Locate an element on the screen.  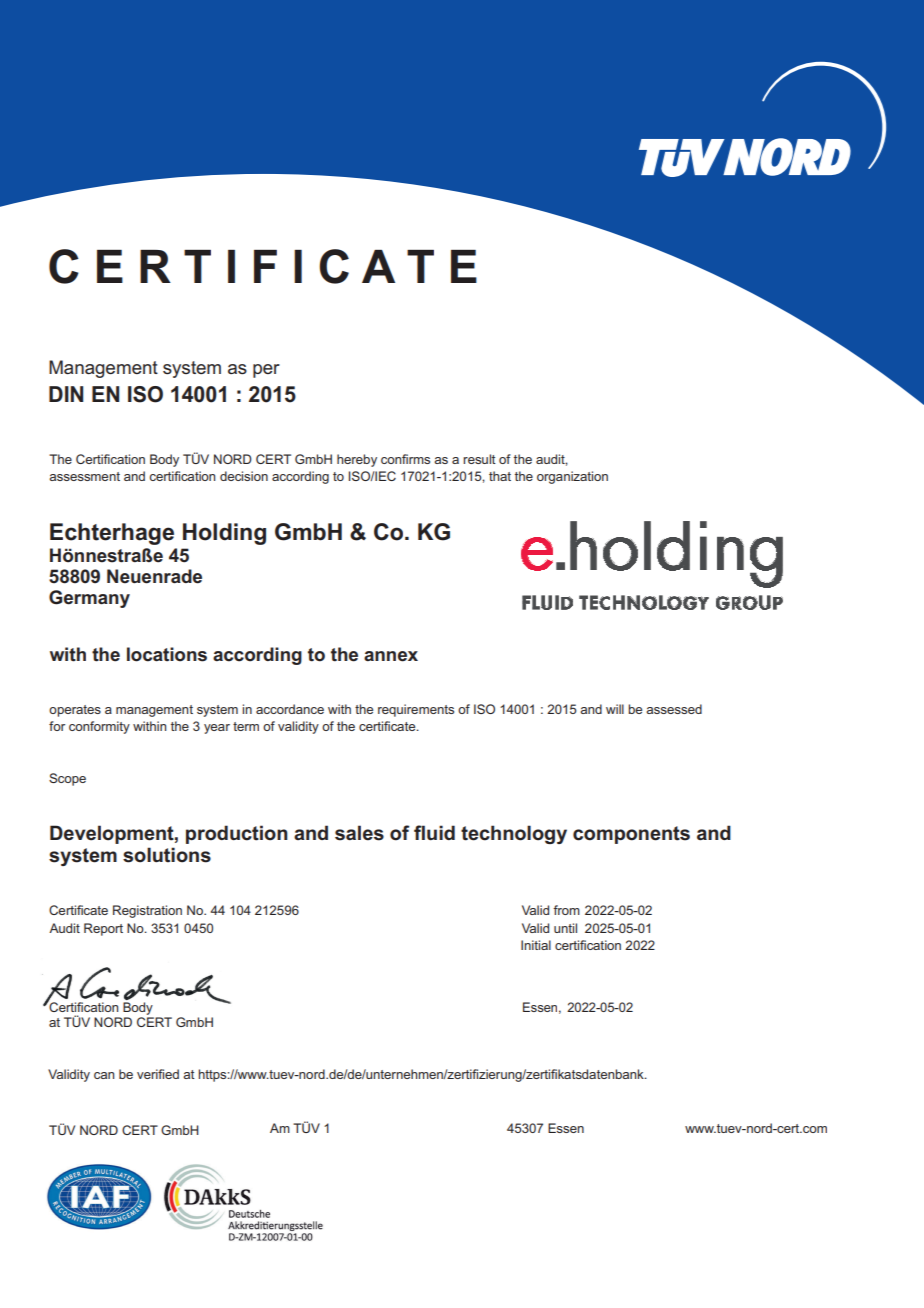
assessment is located at coordinates (84, 476).
